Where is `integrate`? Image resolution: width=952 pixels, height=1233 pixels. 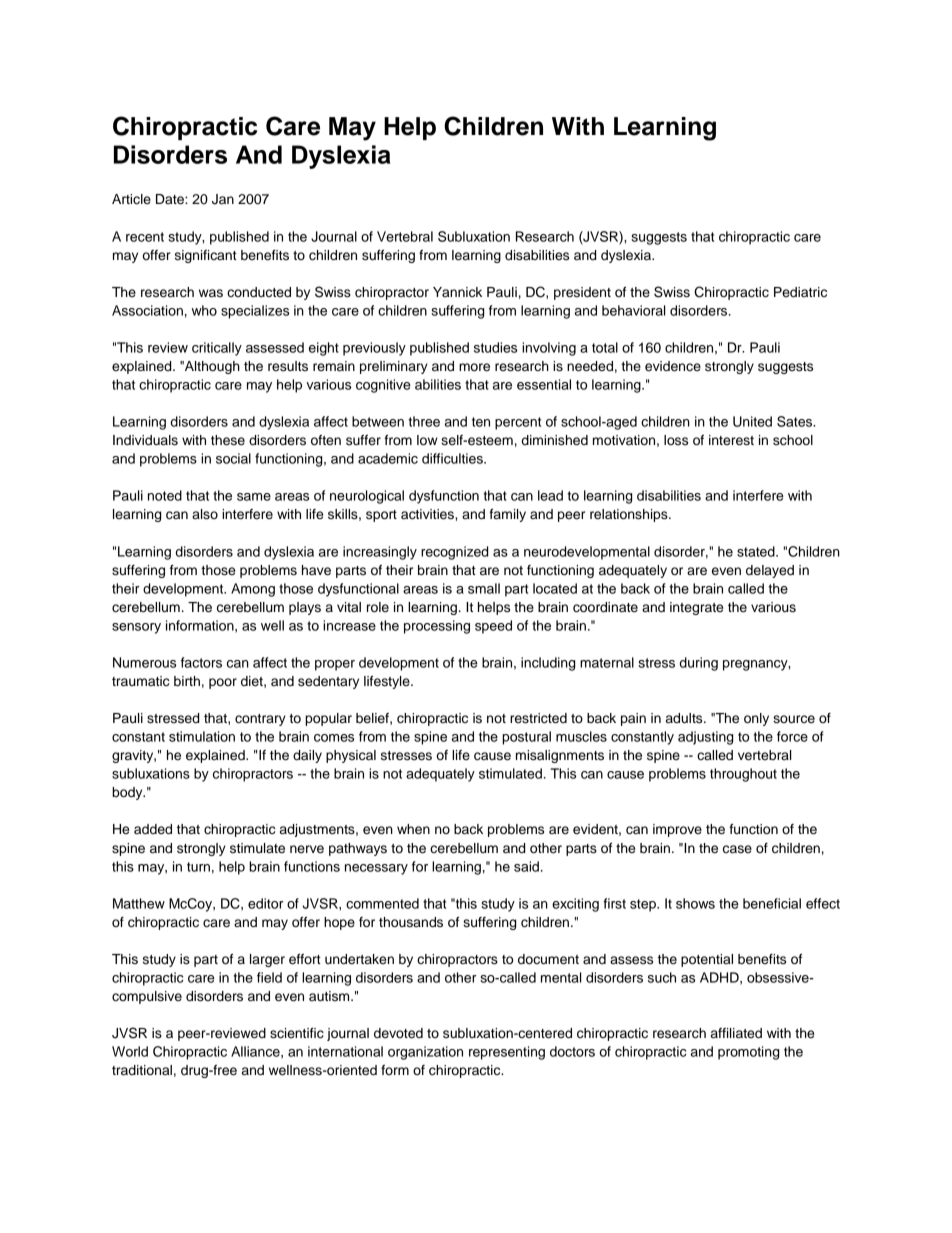
integrate is located at coordinates (696, 608).
